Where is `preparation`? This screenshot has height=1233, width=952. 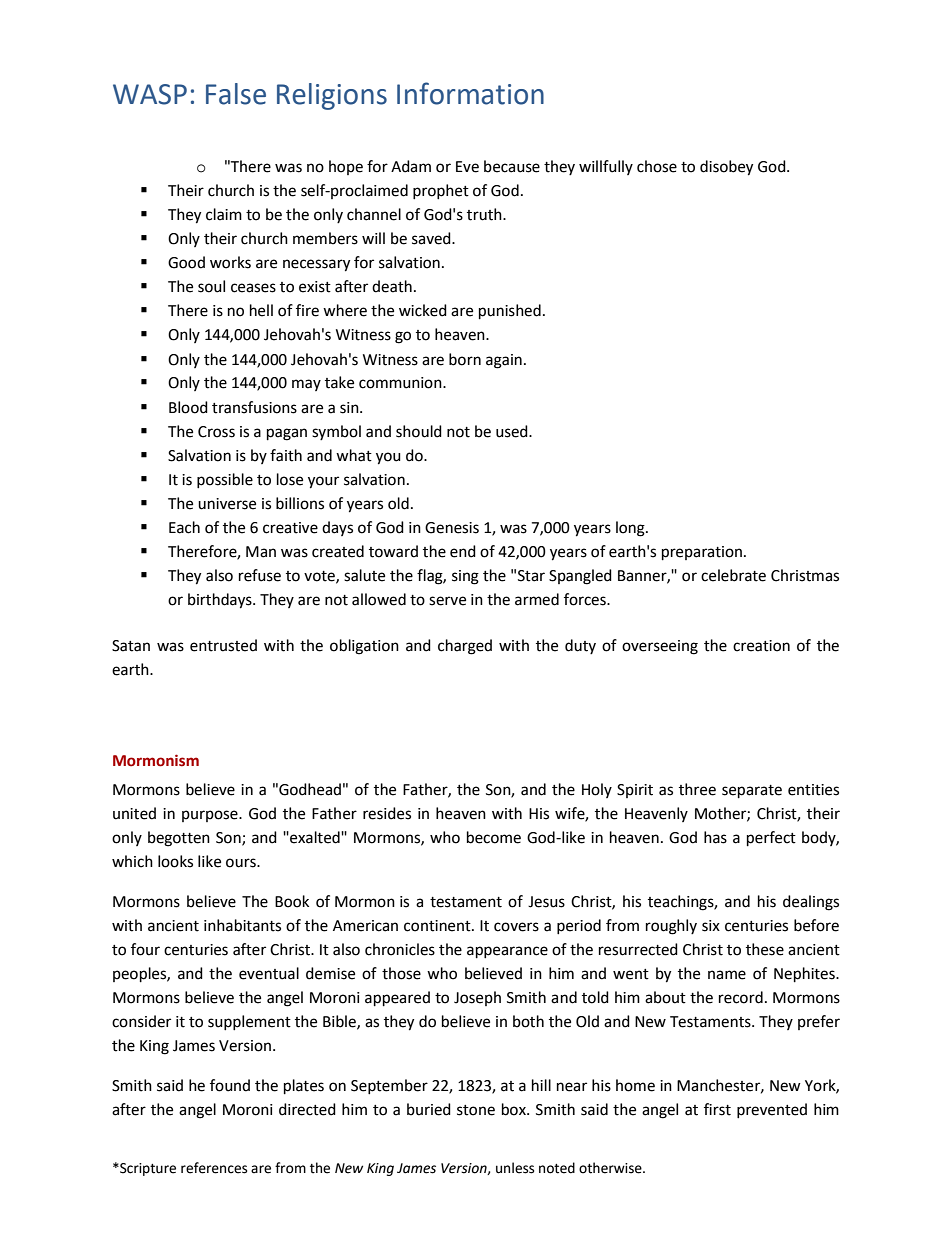
preparation is located at coordinates (702, 553).
